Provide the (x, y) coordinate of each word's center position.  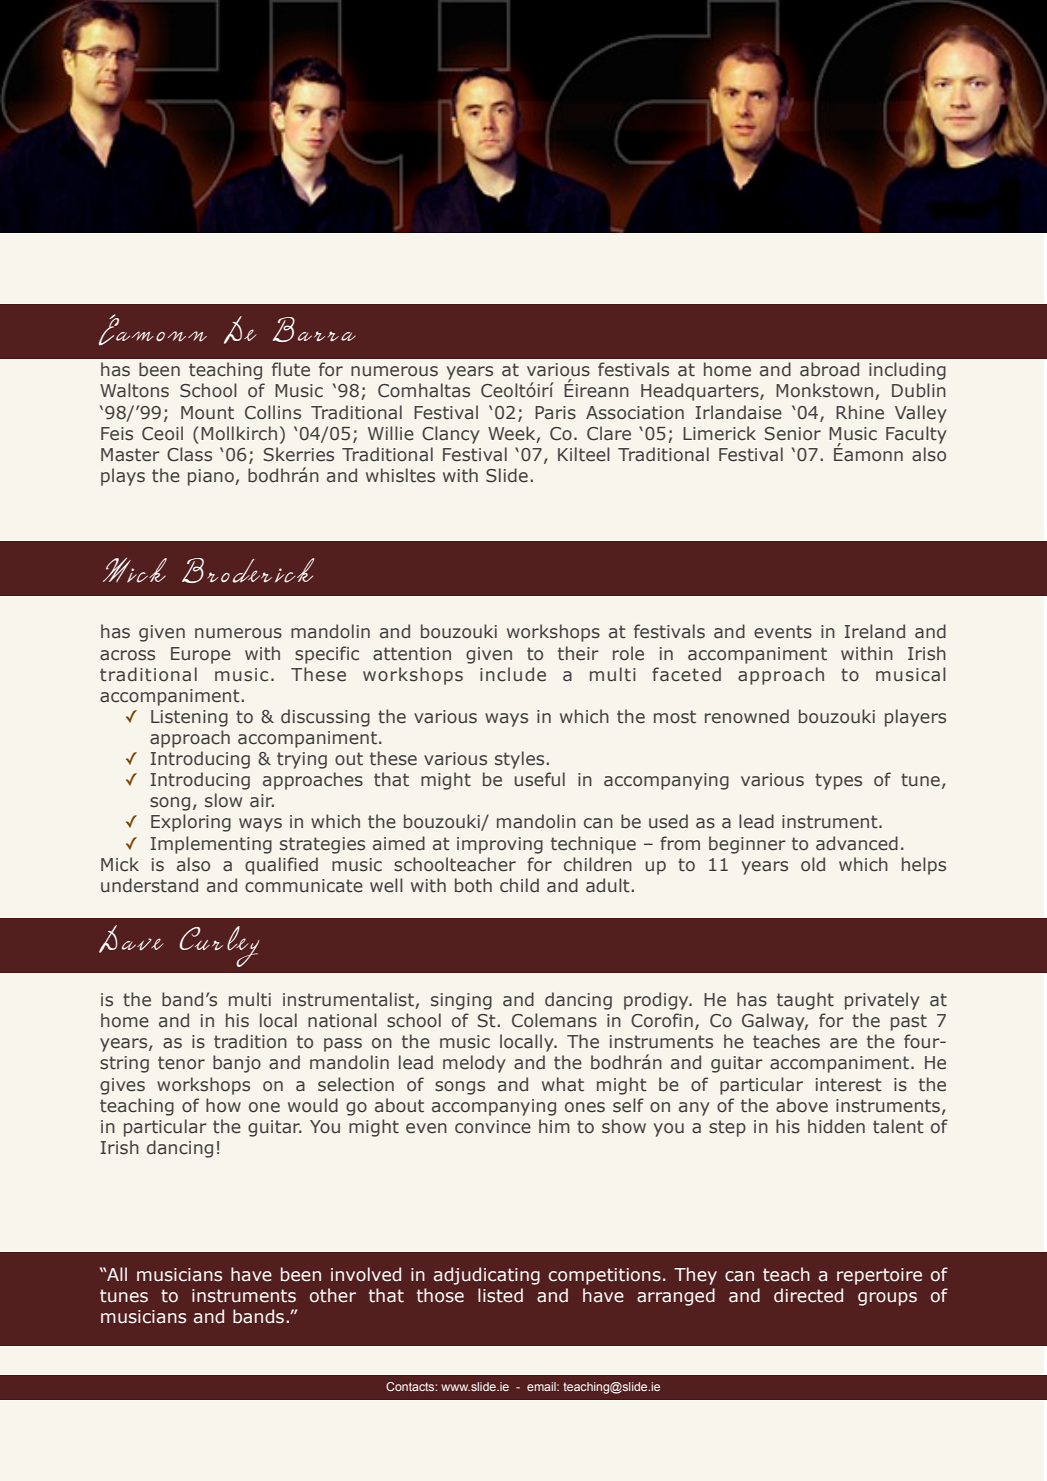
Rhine (860, 412)
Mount (207, 413)
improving (500, 845)
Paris (555, 413)
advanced (857, 843)
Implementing (211, 845)
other (333, 1295)
